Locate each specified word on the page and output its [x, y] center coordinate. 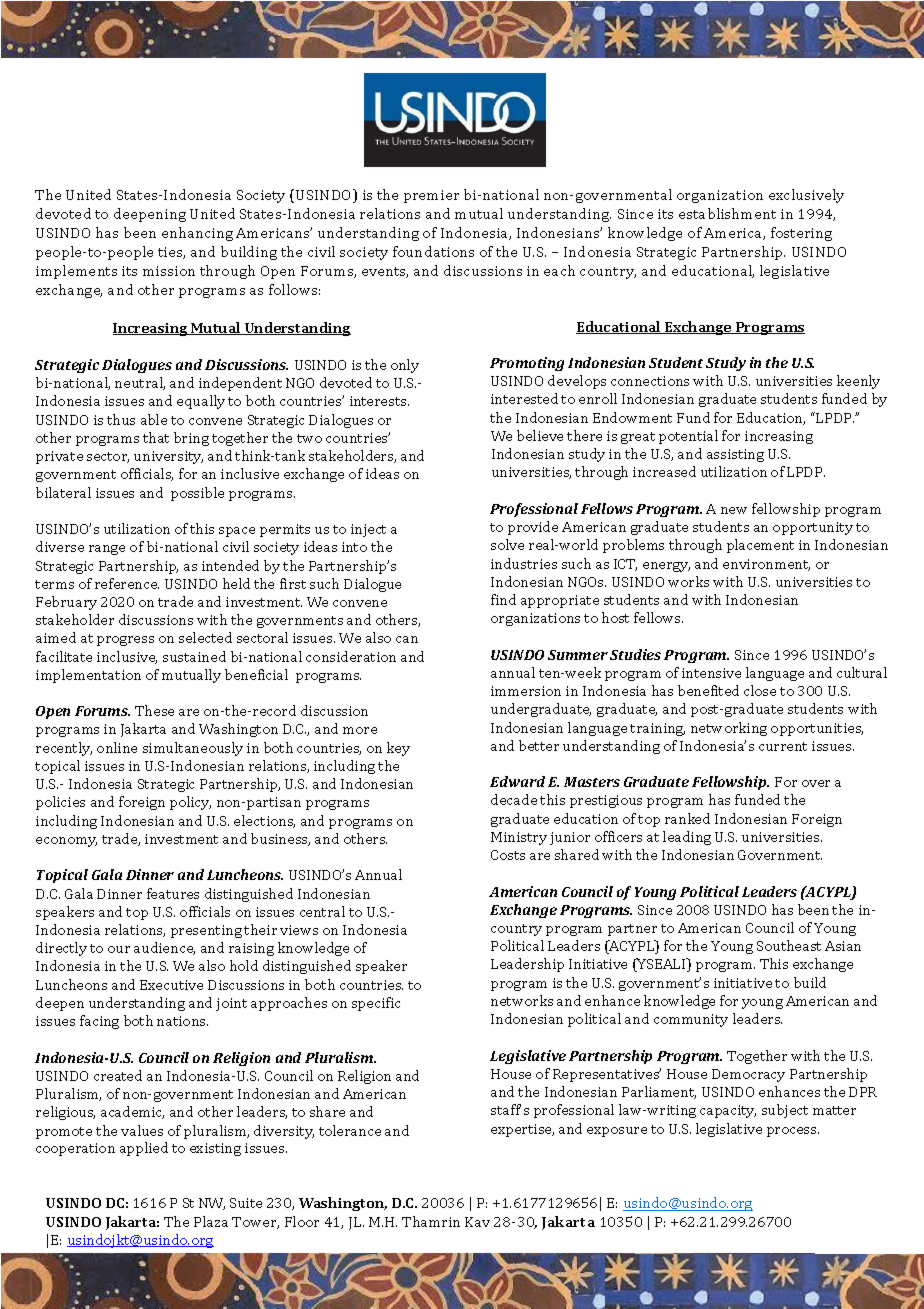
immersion [526, 691]
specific [376, 1004]
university [168, 457]
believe [540, 435]
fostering [801, 234]
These [154, 710]
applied [144, 1149]
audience [164, 948]
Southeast [789, 945]
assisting [735, 455]
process [793, 1132]
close [760, 690]
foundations [433, 251]
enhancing [197, 234]
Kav [477, 1222]
